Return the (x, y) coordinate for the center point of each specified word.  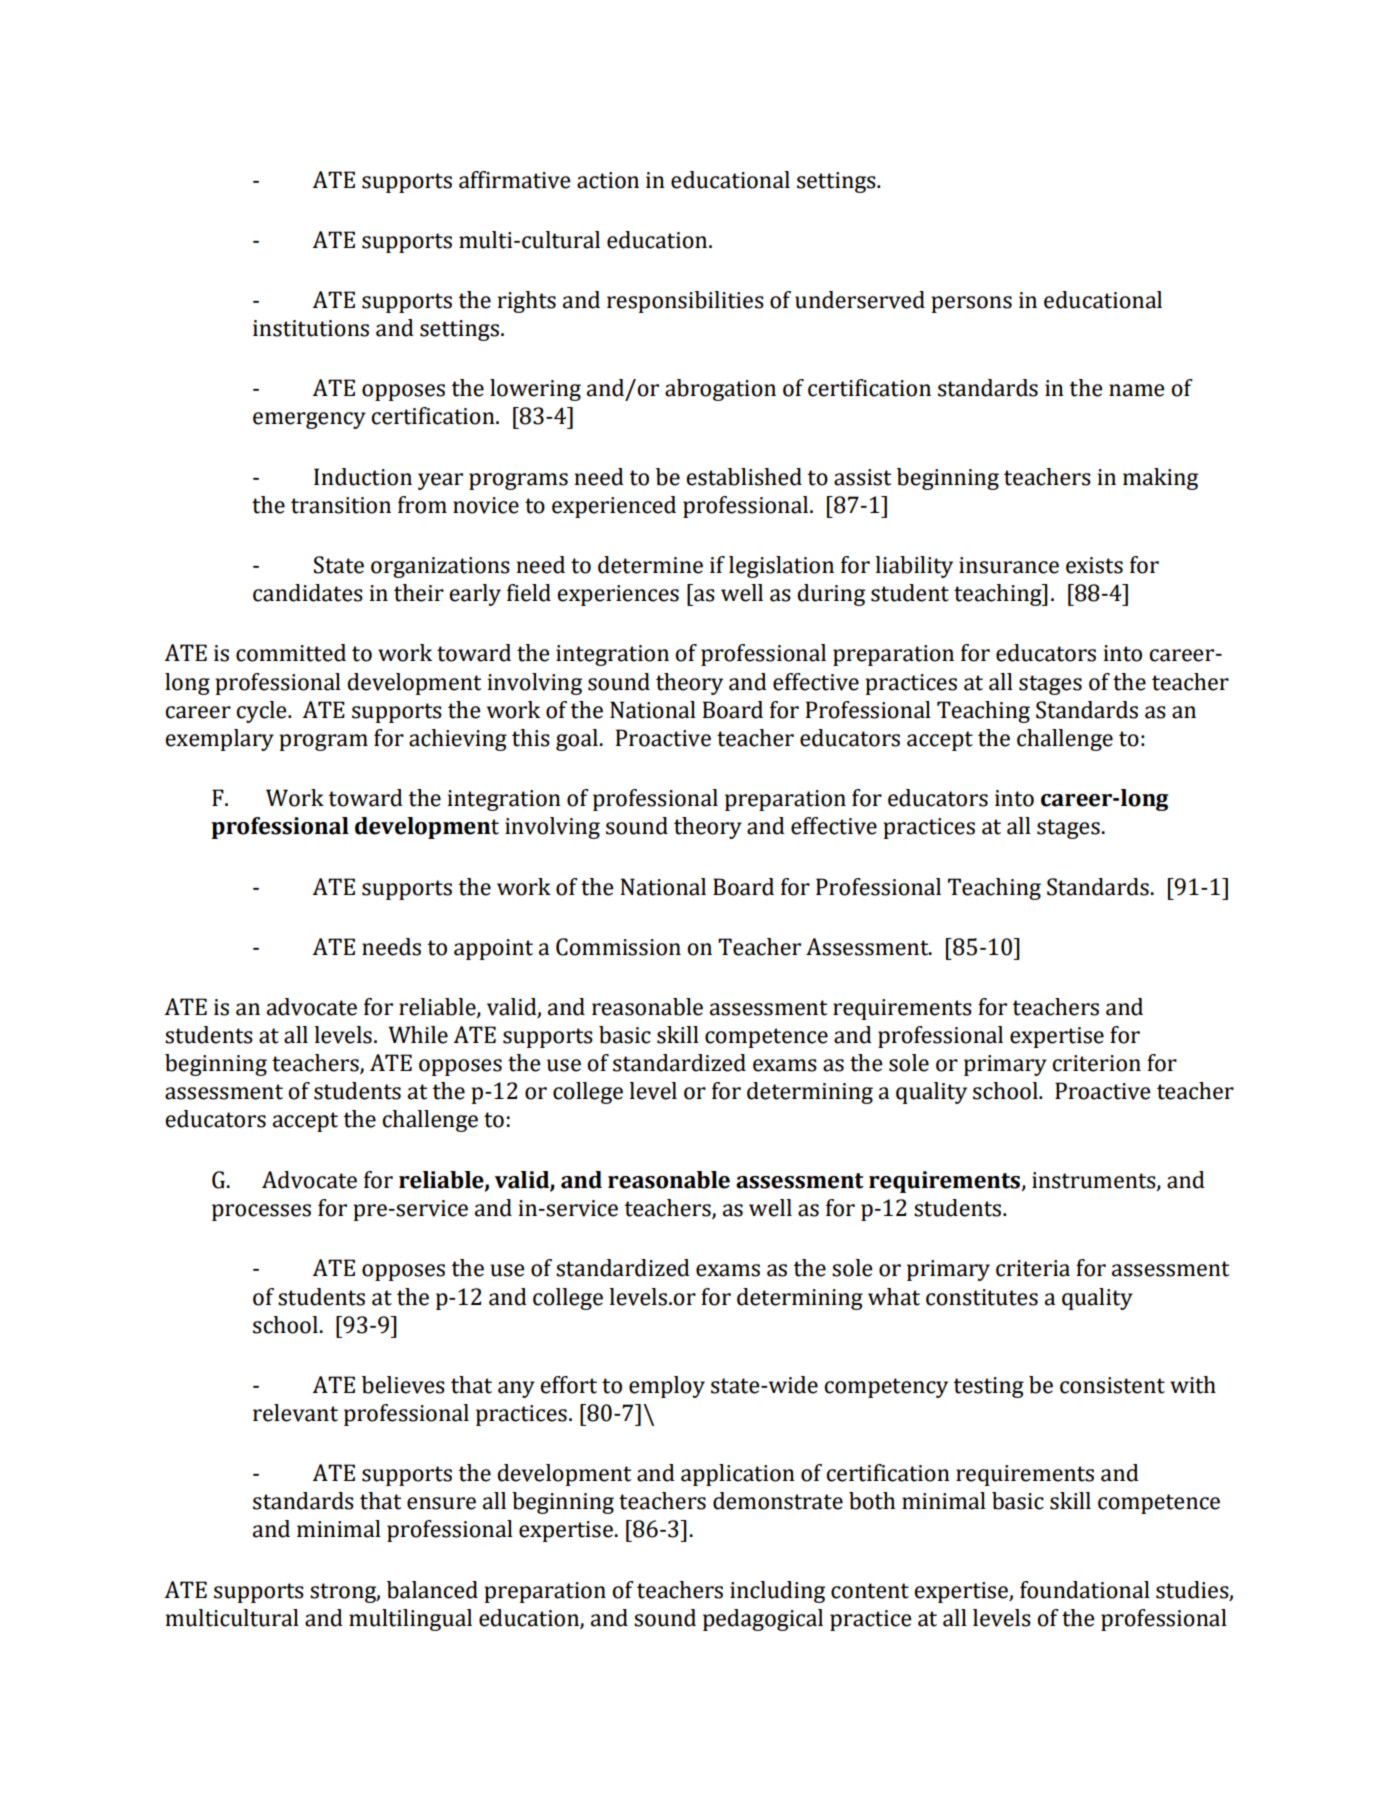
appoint (493, 949)
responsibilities (685, 302)
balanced (432, 1590)
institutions (311, 328)
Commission (618, 947)
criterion (1096, 1063)
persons (971, 304)
